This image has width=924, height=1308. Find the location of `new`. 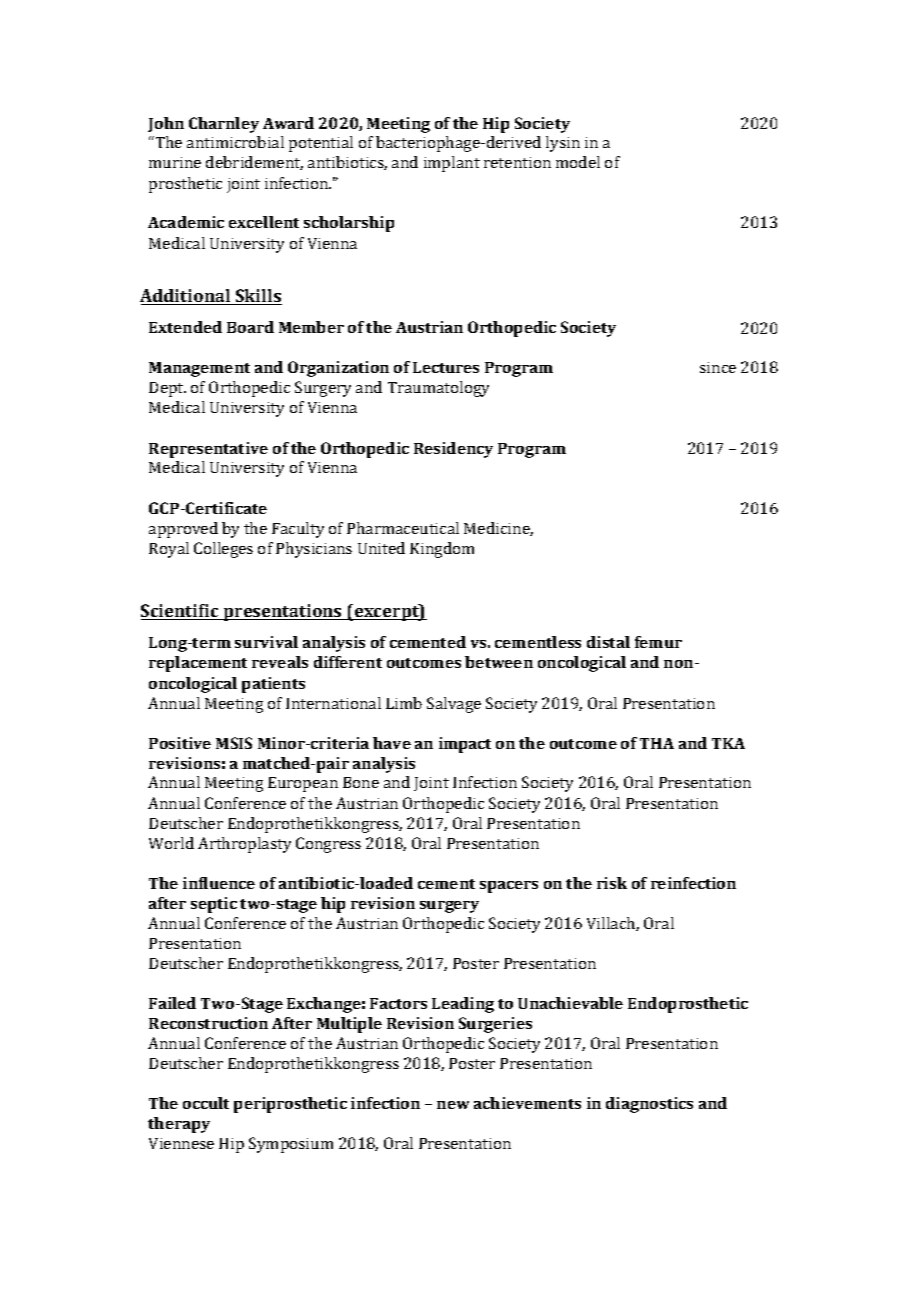

new is located at coordinates (453, 1105).
